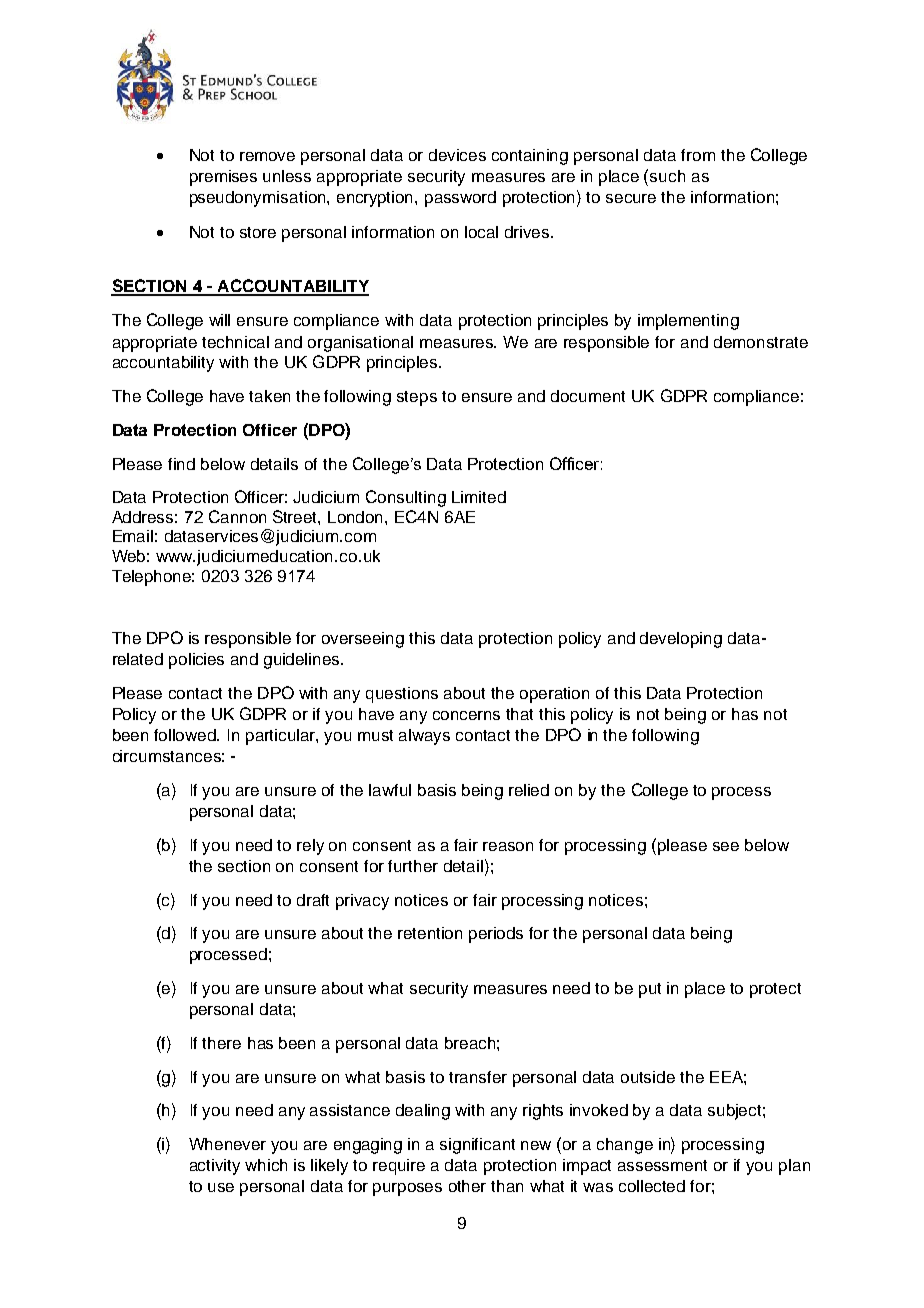 The height and width of the screenshot is (1308, 924). What do you see at coordinates (303, 661) in the screenshot?
I see `guidelines` at bounding box center [303, 661].
